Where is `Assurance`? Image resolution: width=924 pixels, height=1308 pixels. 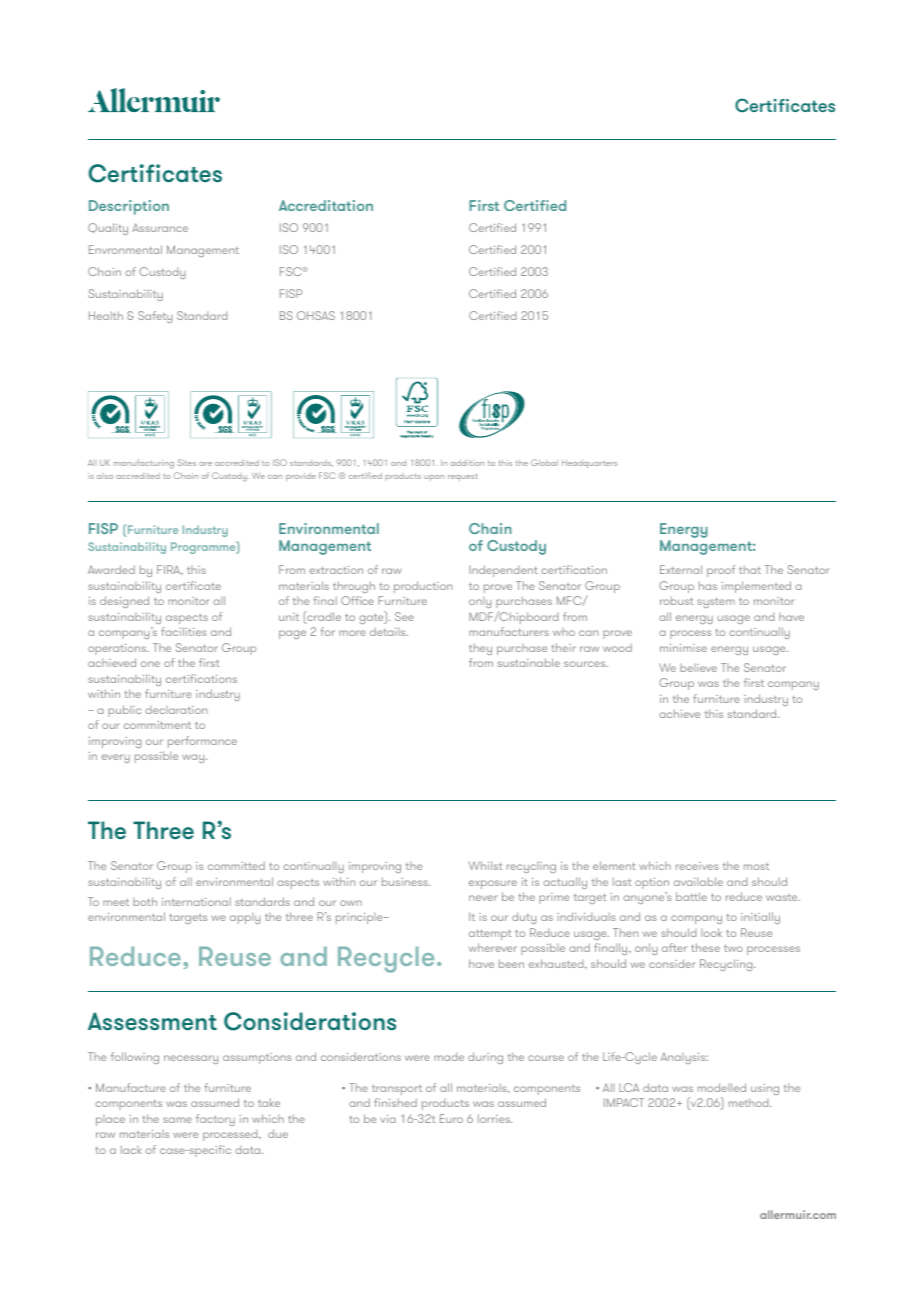 Assurance is located at coordinates (160, 227).
